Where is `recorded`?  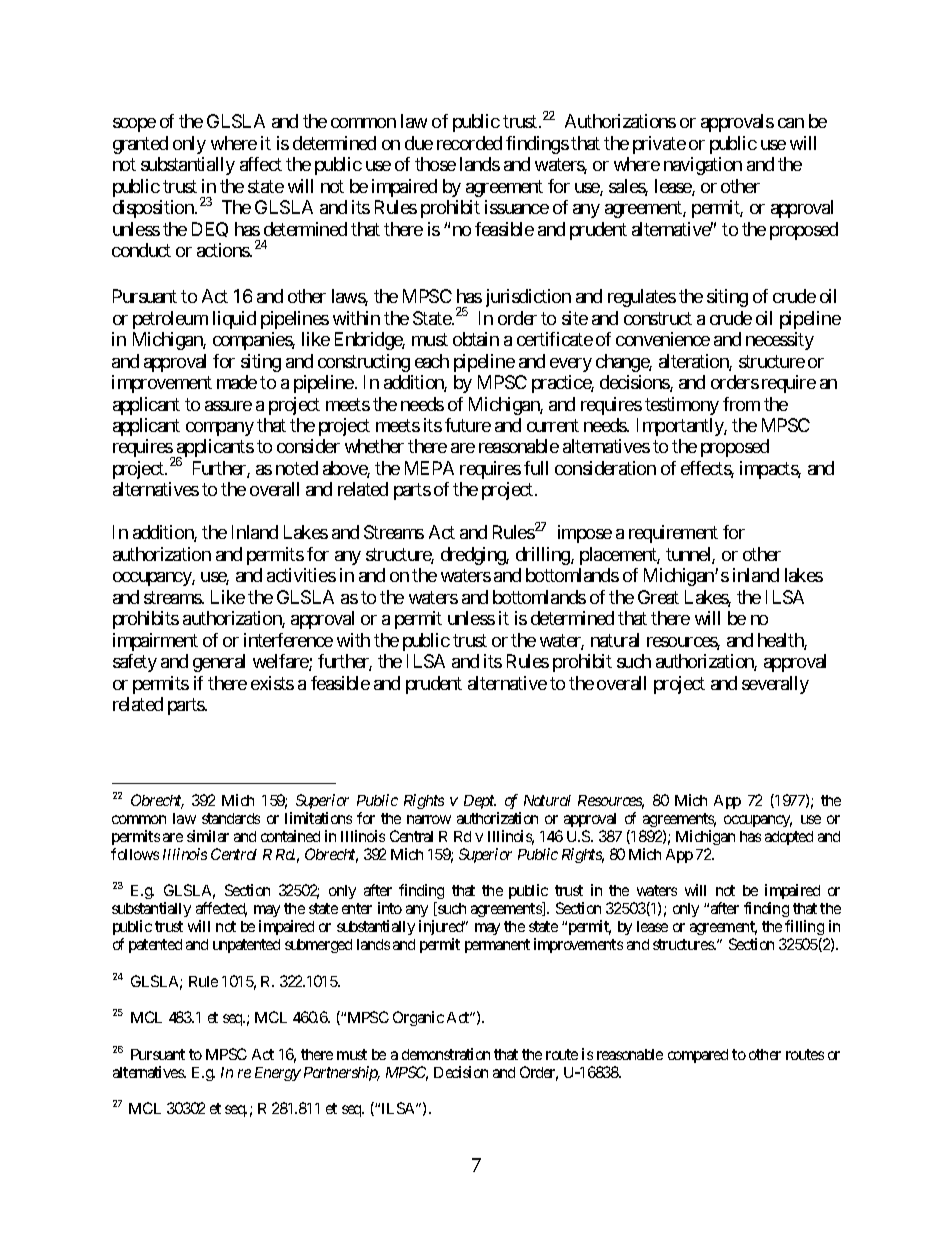
recorded is located at coordinates (469, 143).
